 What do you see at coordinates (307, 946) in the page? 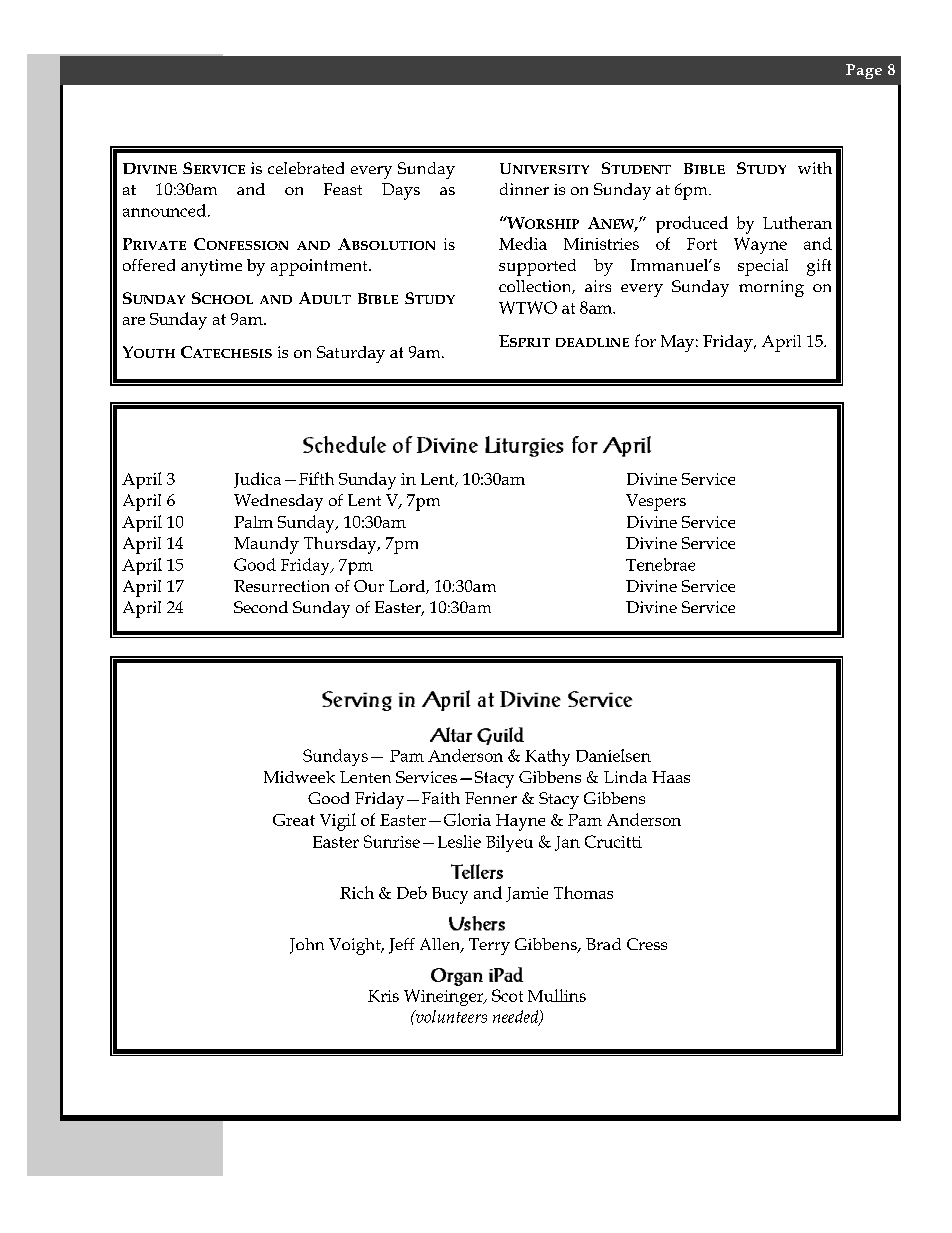
I see `John` at bounding box center [307, 946].
